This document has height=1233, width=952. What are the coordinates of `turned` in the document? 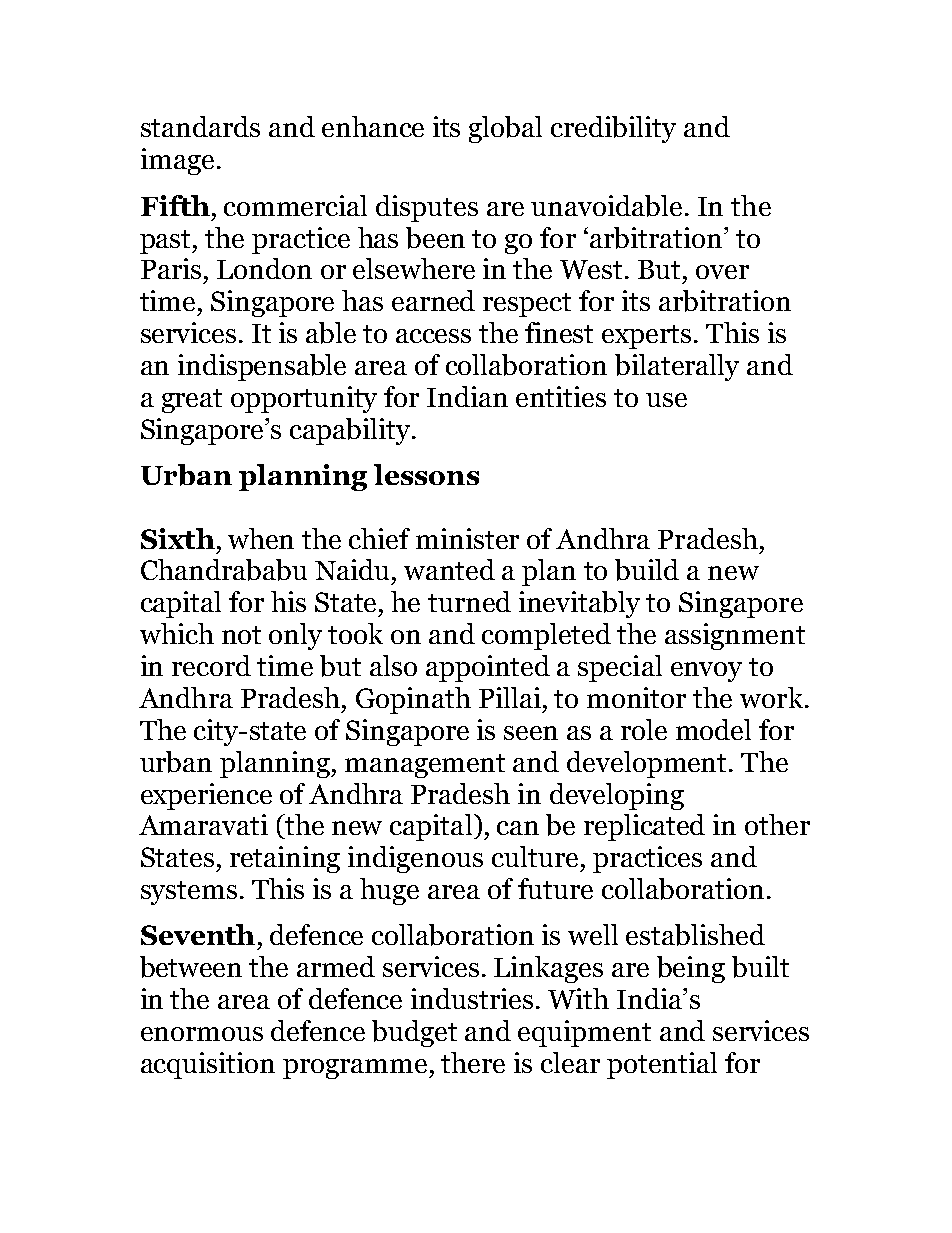 It's located at (469, 601).
